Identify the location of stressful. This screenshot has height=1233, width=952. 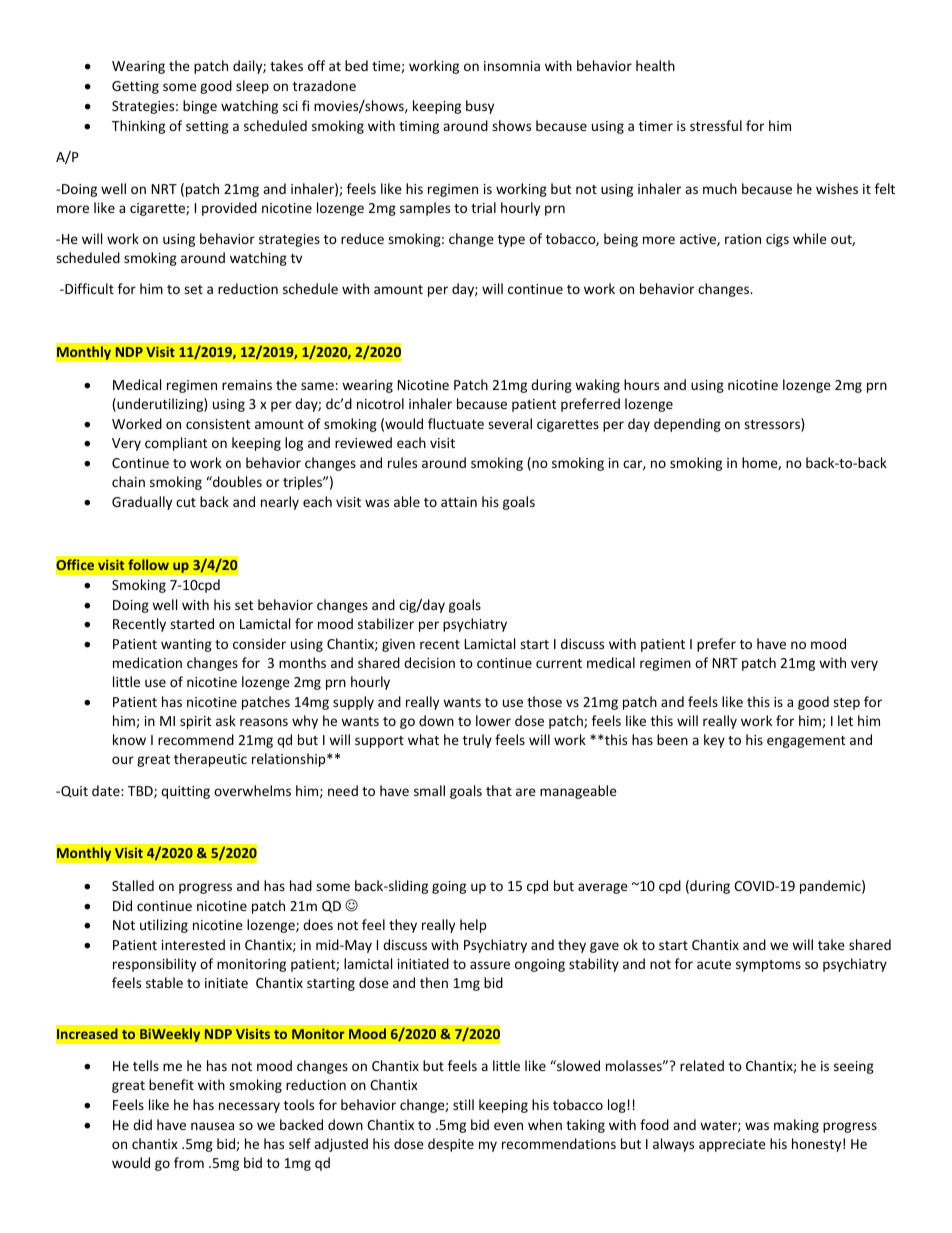
(716, 125).
